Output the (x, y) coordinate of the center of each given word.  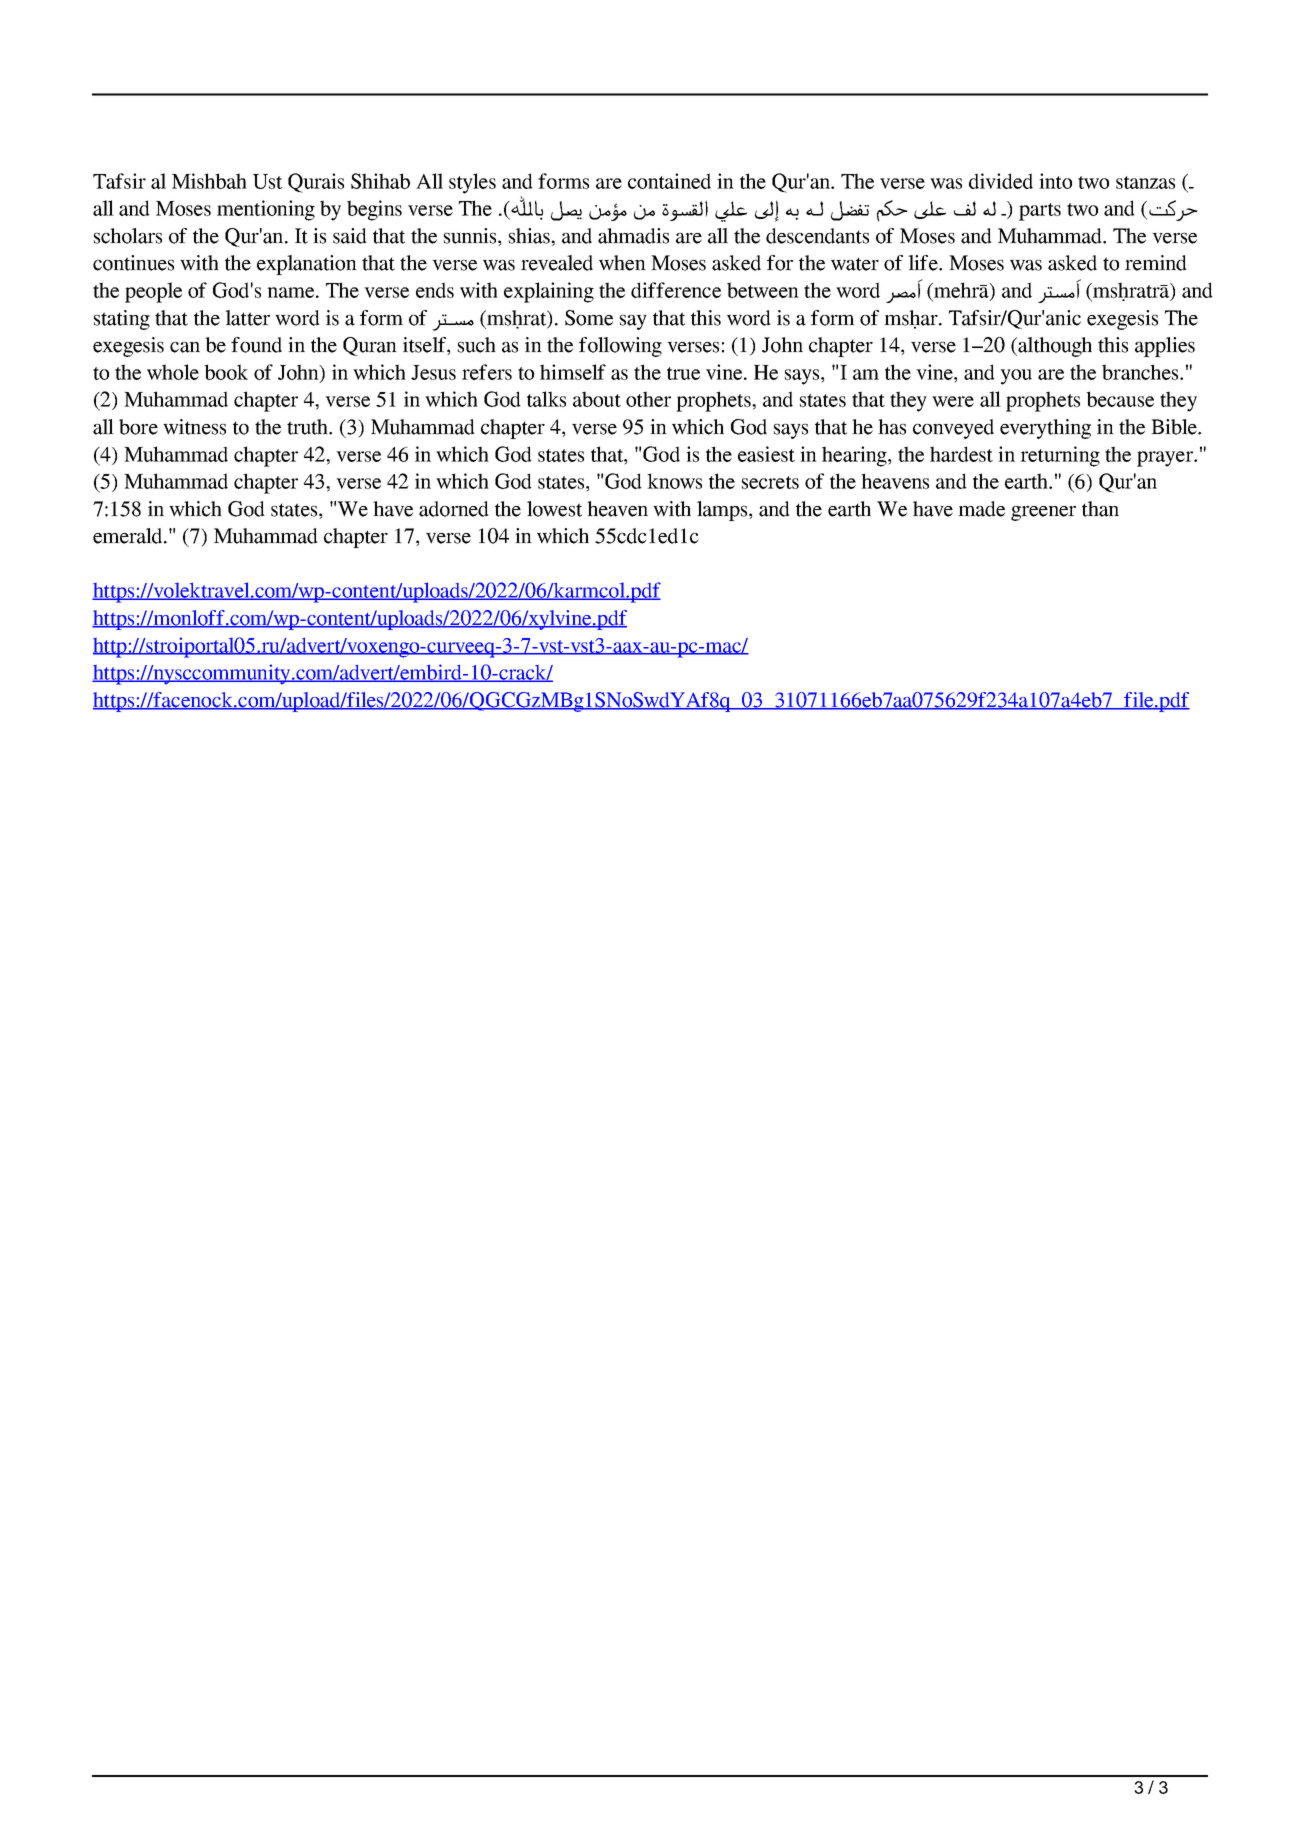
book (226, 372)
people (153, 292)
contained (669, 181)
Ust (267, 181)
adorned (454, 509)
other (648, 399)
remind (1156, 263)
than (1100, 509)
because (1120, 399)
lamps (723, 511)
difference (676, 290)
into (1055, 181)
